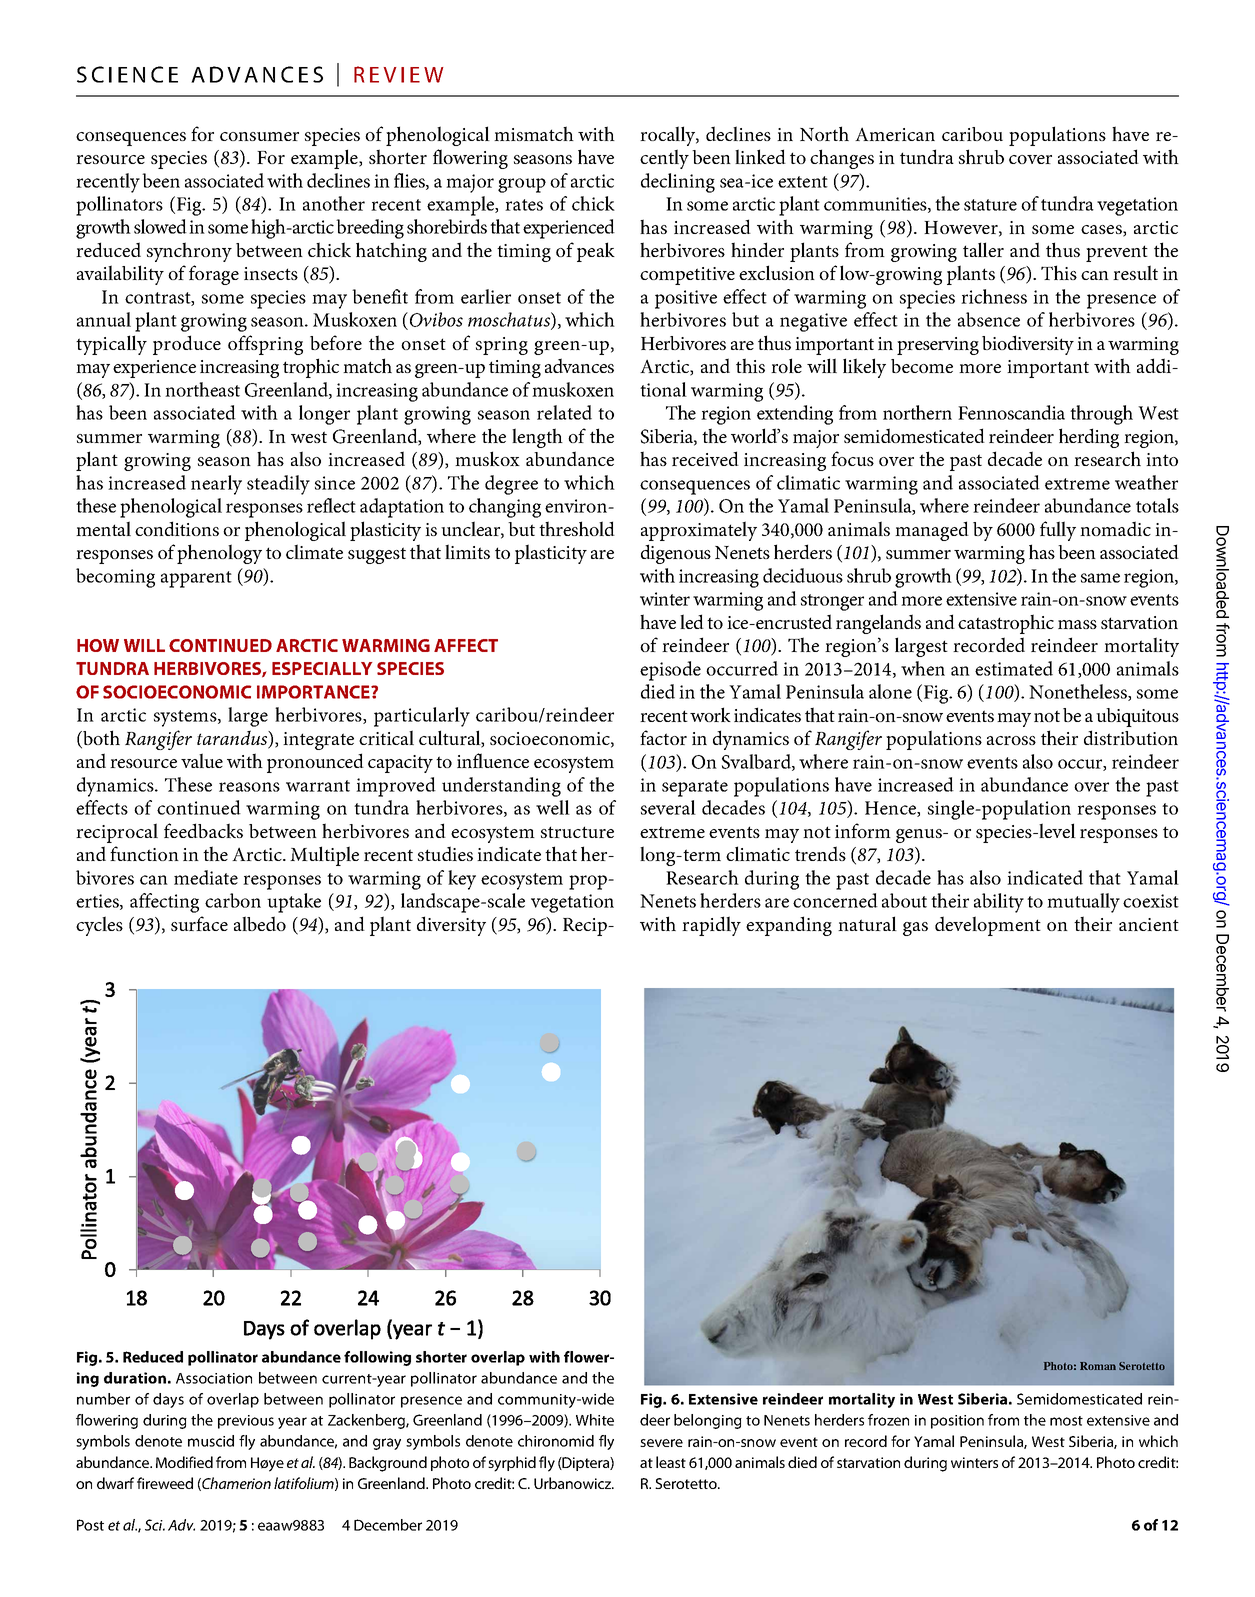 This image has height=1597, width=1255. Describe the element at coordinates (184, 1462) in the image. I see `Modified` at that location.
